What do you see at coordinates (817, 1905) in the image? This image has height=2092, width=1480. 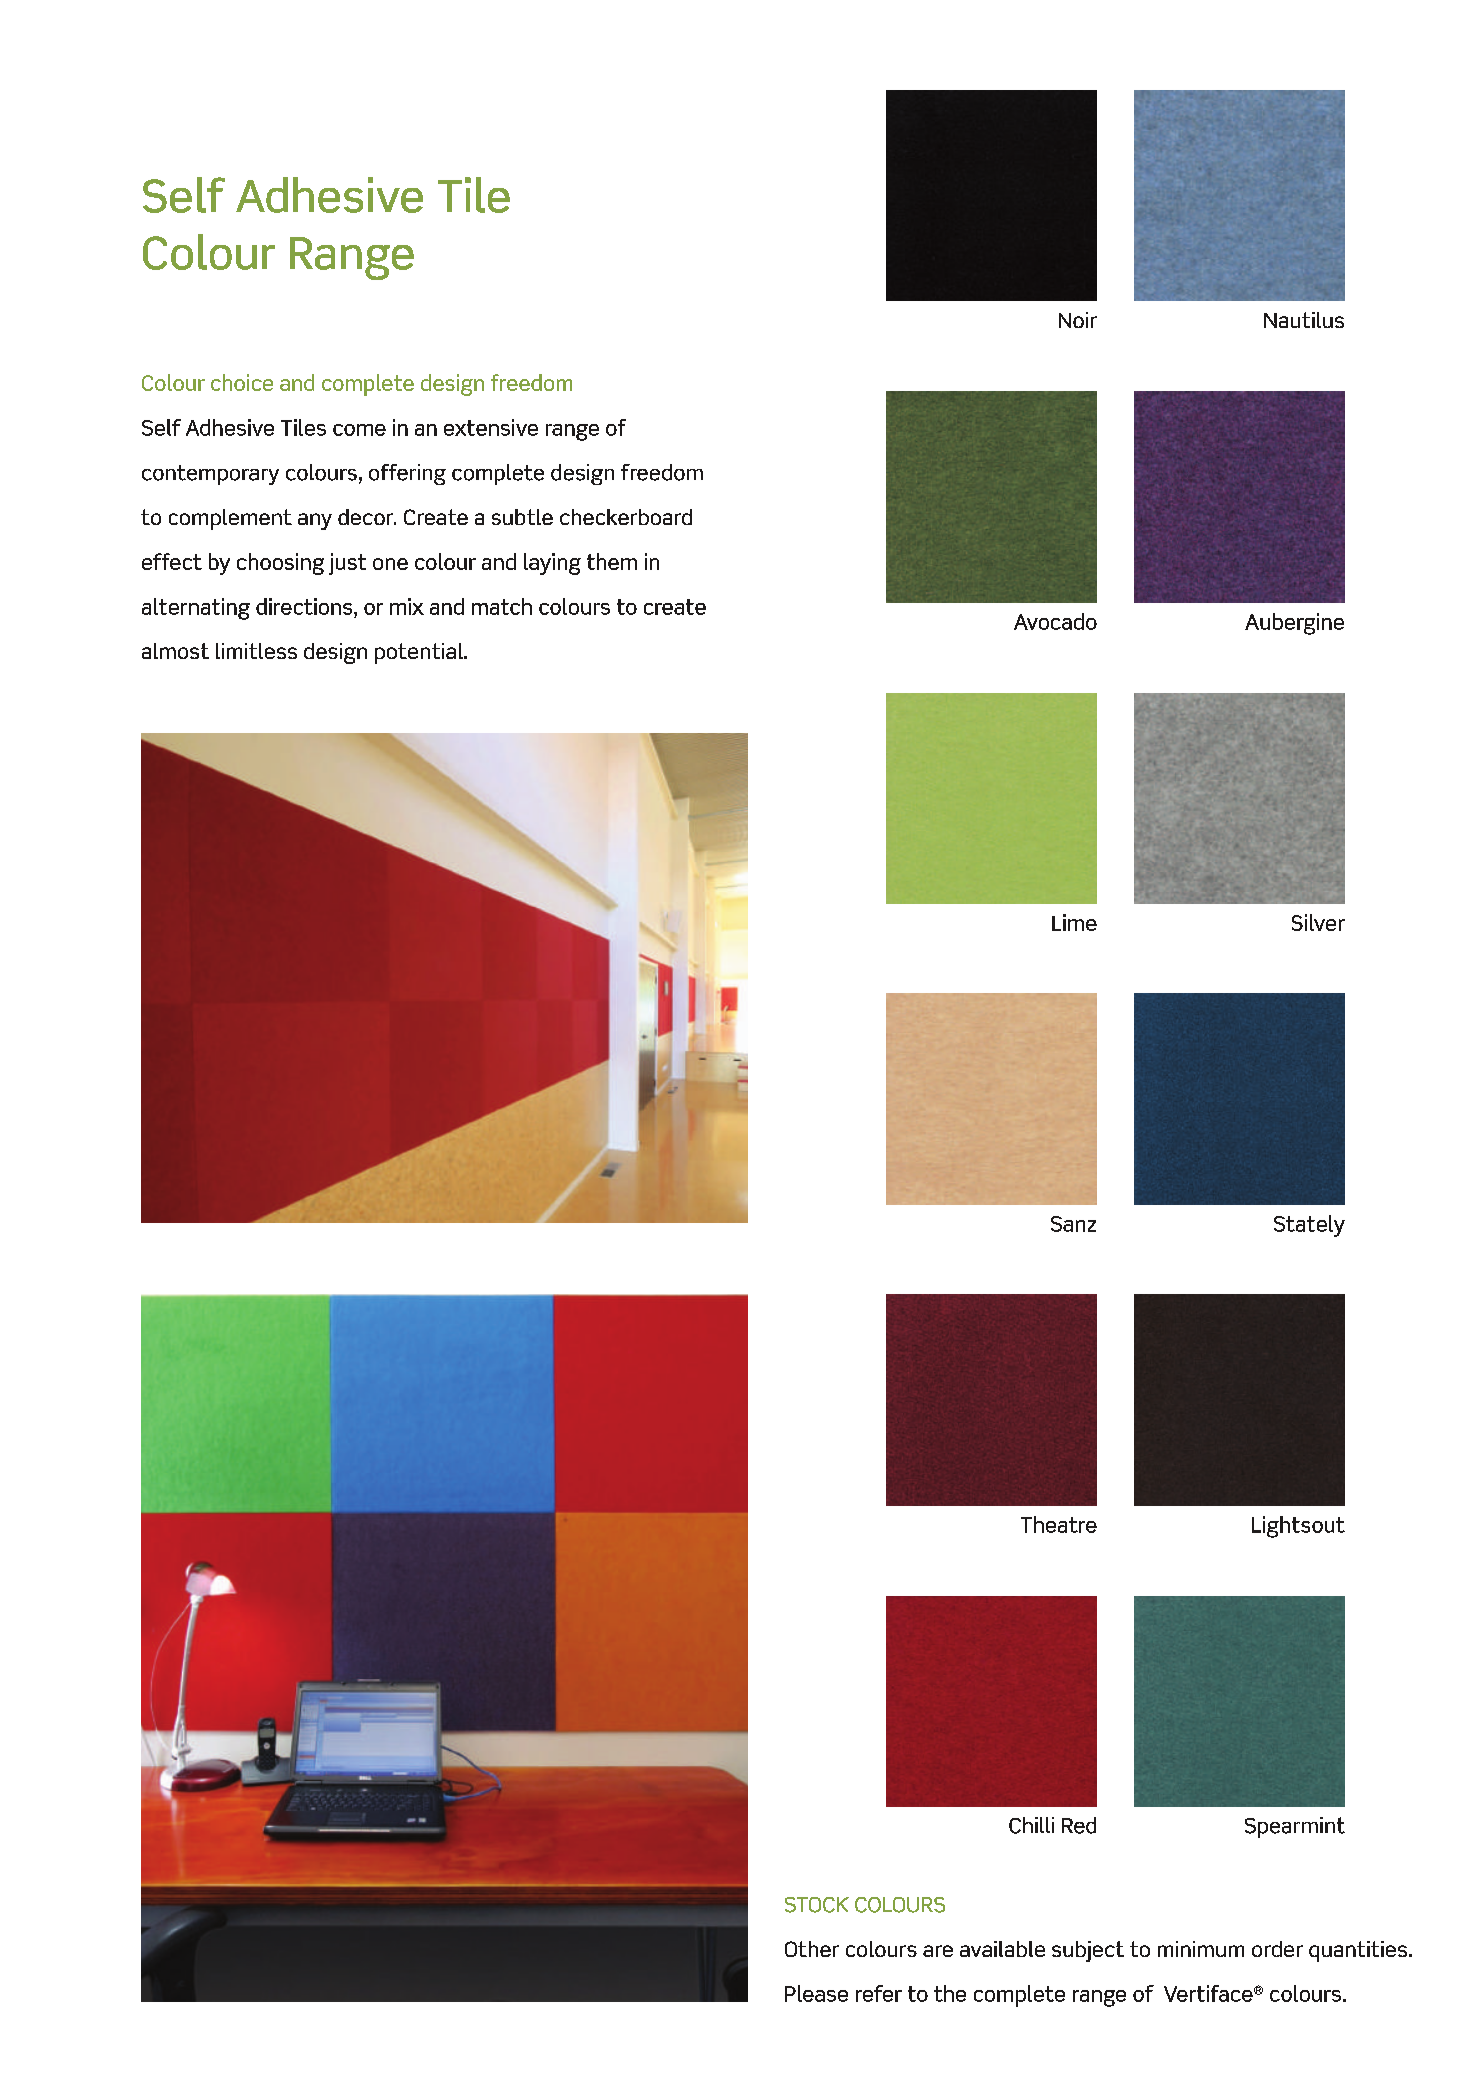 I see `STOCK` at bounding box center [817, 1905].
